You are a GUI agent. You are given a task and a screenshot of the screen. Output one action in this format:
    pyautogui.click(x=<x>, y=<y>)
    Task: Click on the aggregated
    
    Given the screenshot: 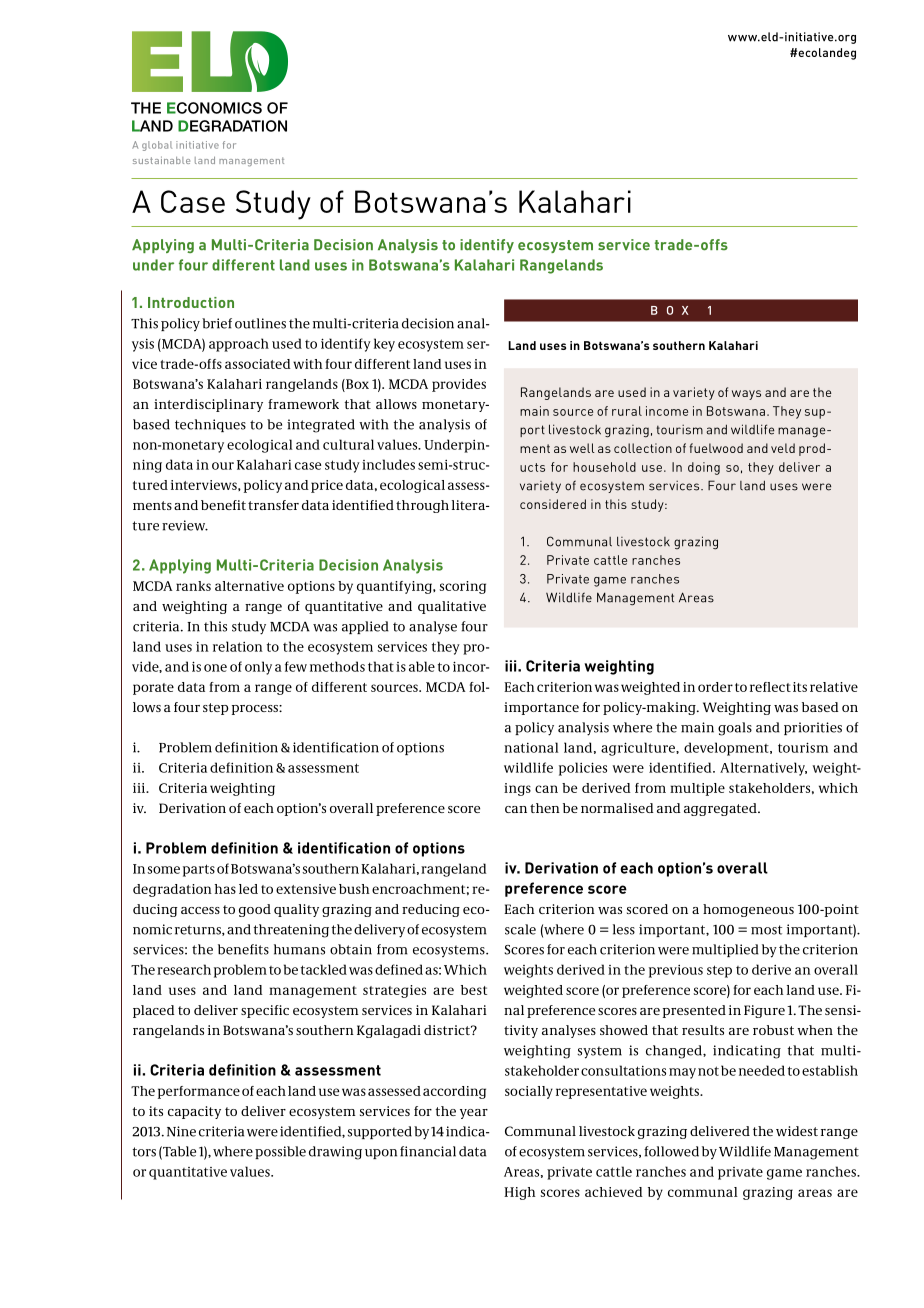 What is the action you would take?
    pyautogui.click(x=721, y=809)
